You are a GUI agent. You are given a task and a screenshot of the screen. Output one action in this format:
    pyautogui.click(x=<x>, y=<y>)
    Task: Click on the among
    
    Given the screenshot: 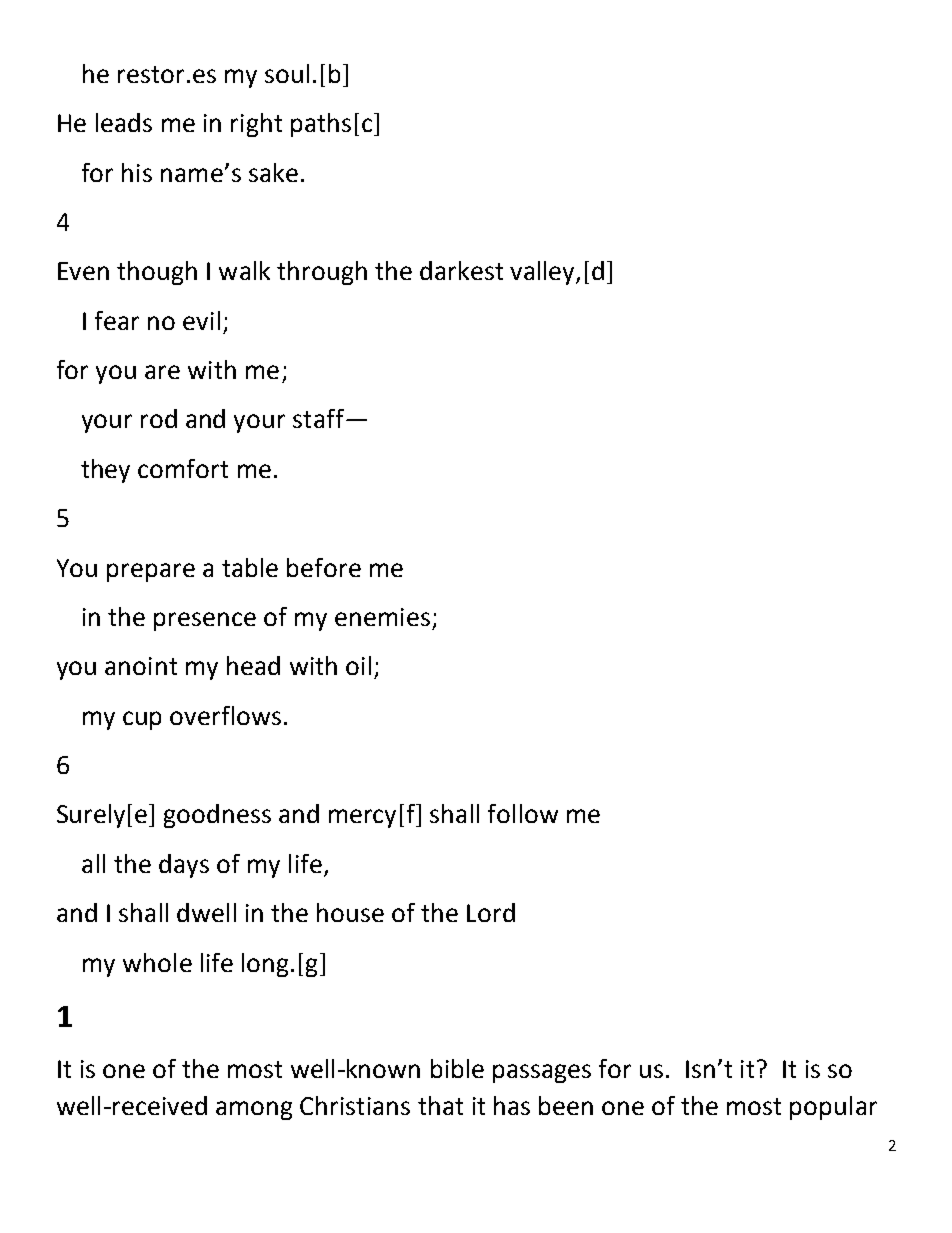 What is the action you would take?
    pyautogui.click(x=254, y=1110)
